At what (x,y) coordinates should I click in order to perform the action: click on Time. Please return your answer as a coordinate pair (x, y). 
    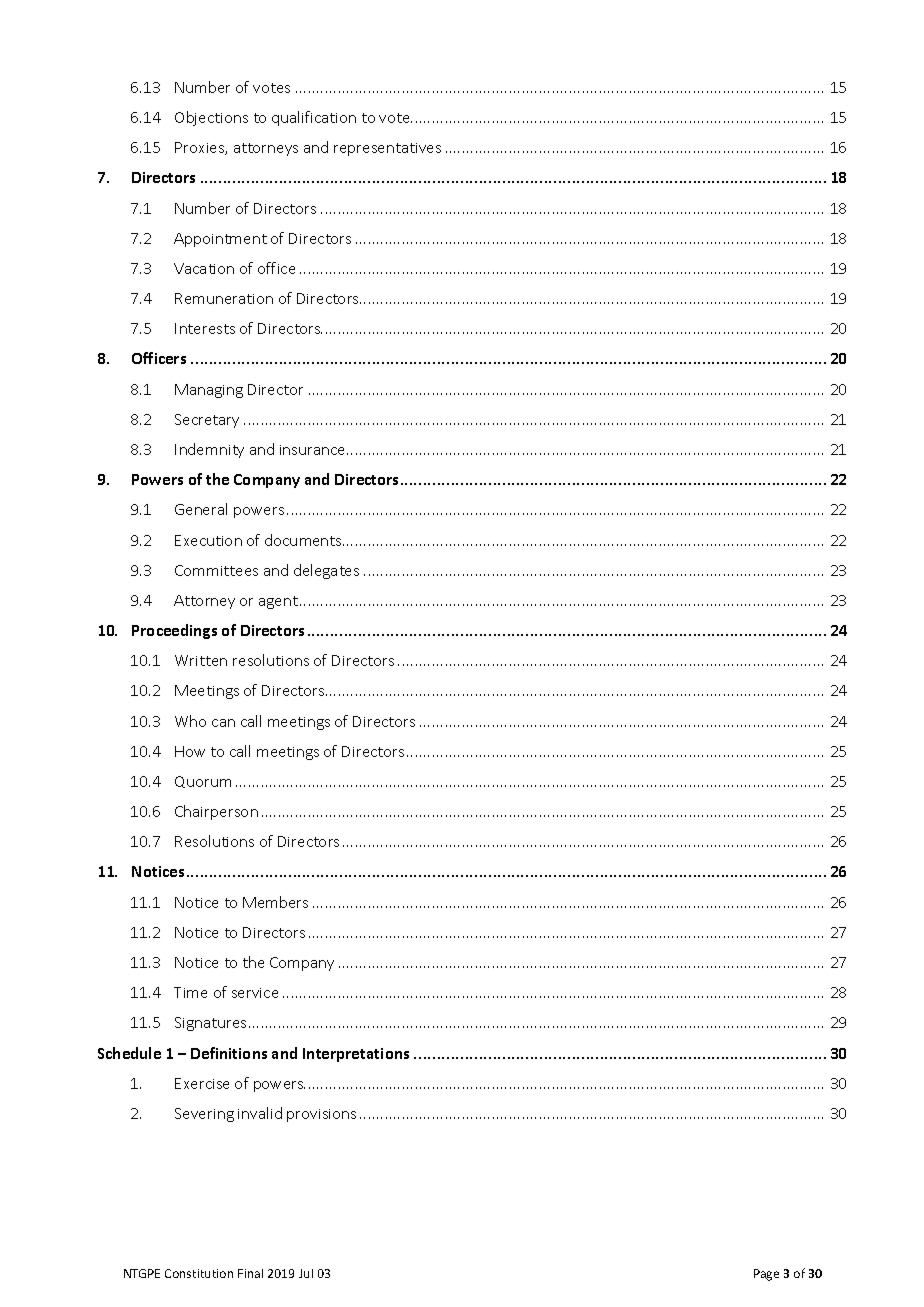
    Looking at the image, I should click on (190, 992).
